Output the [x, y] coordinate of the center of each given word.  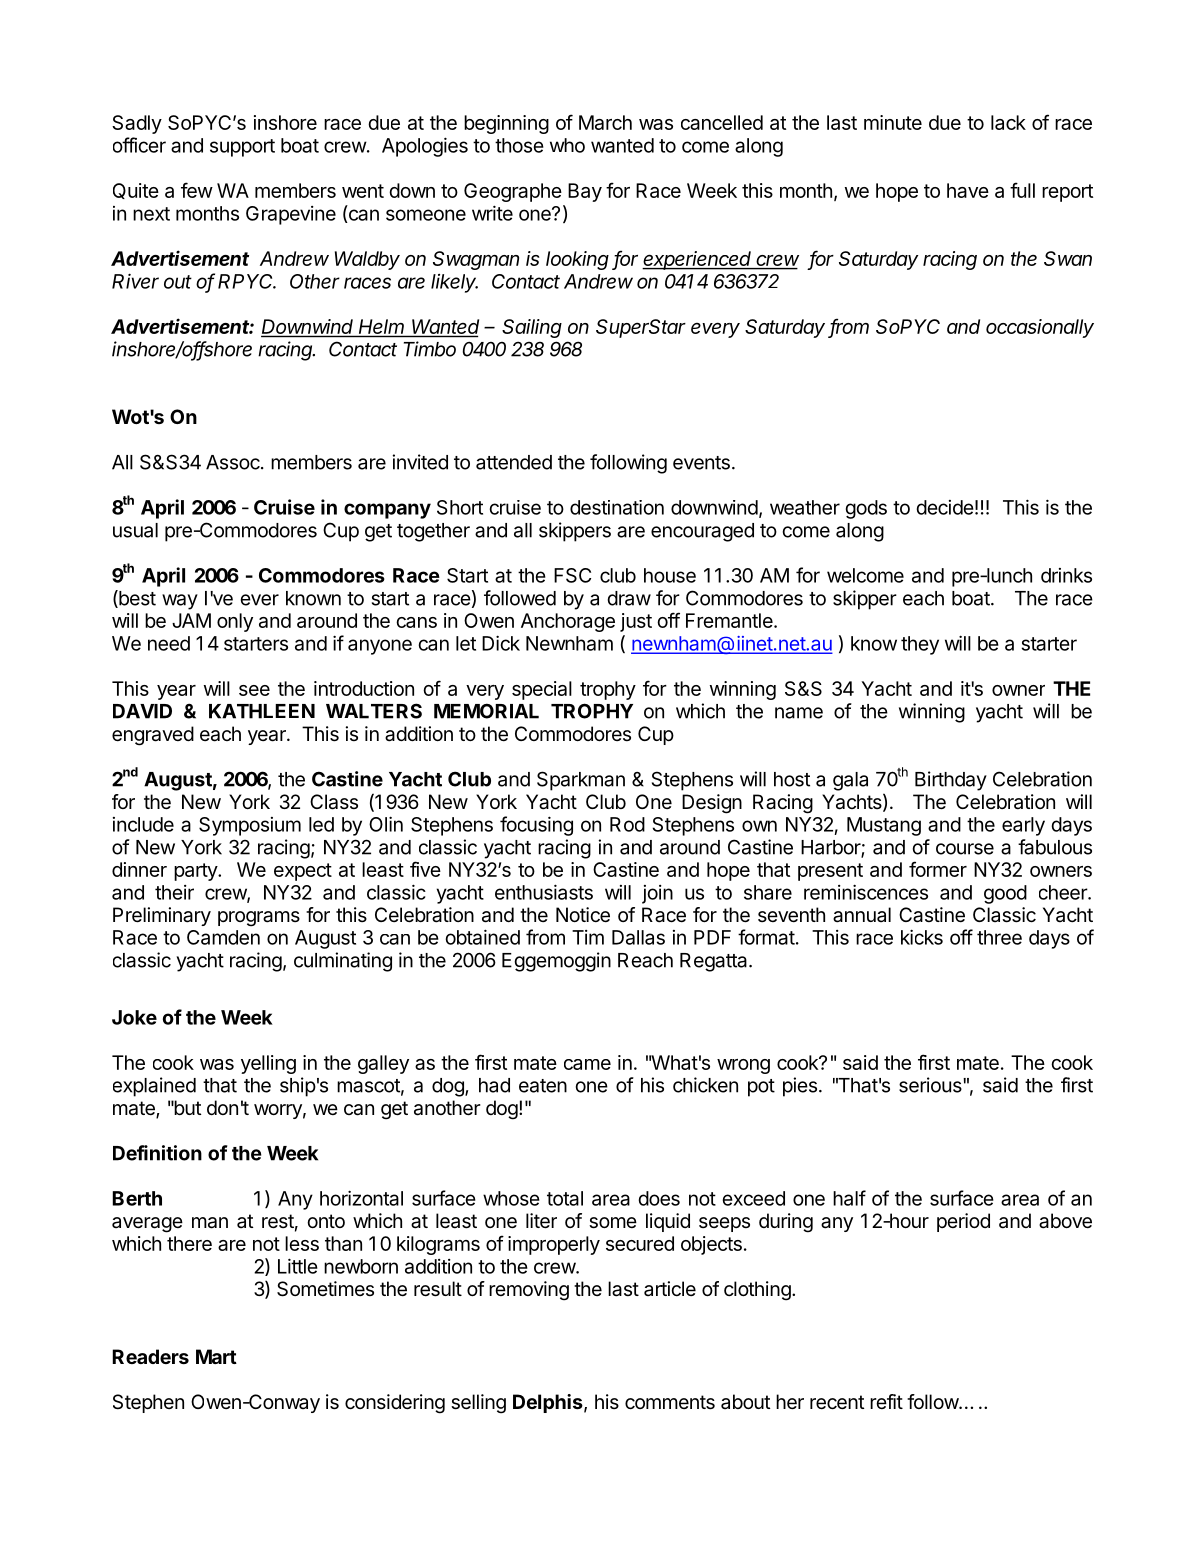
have [968, 190]
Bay [585, 192]
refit [886, 1401]
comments [670, 1402]
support [242, 148]
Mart [216, 1356]
